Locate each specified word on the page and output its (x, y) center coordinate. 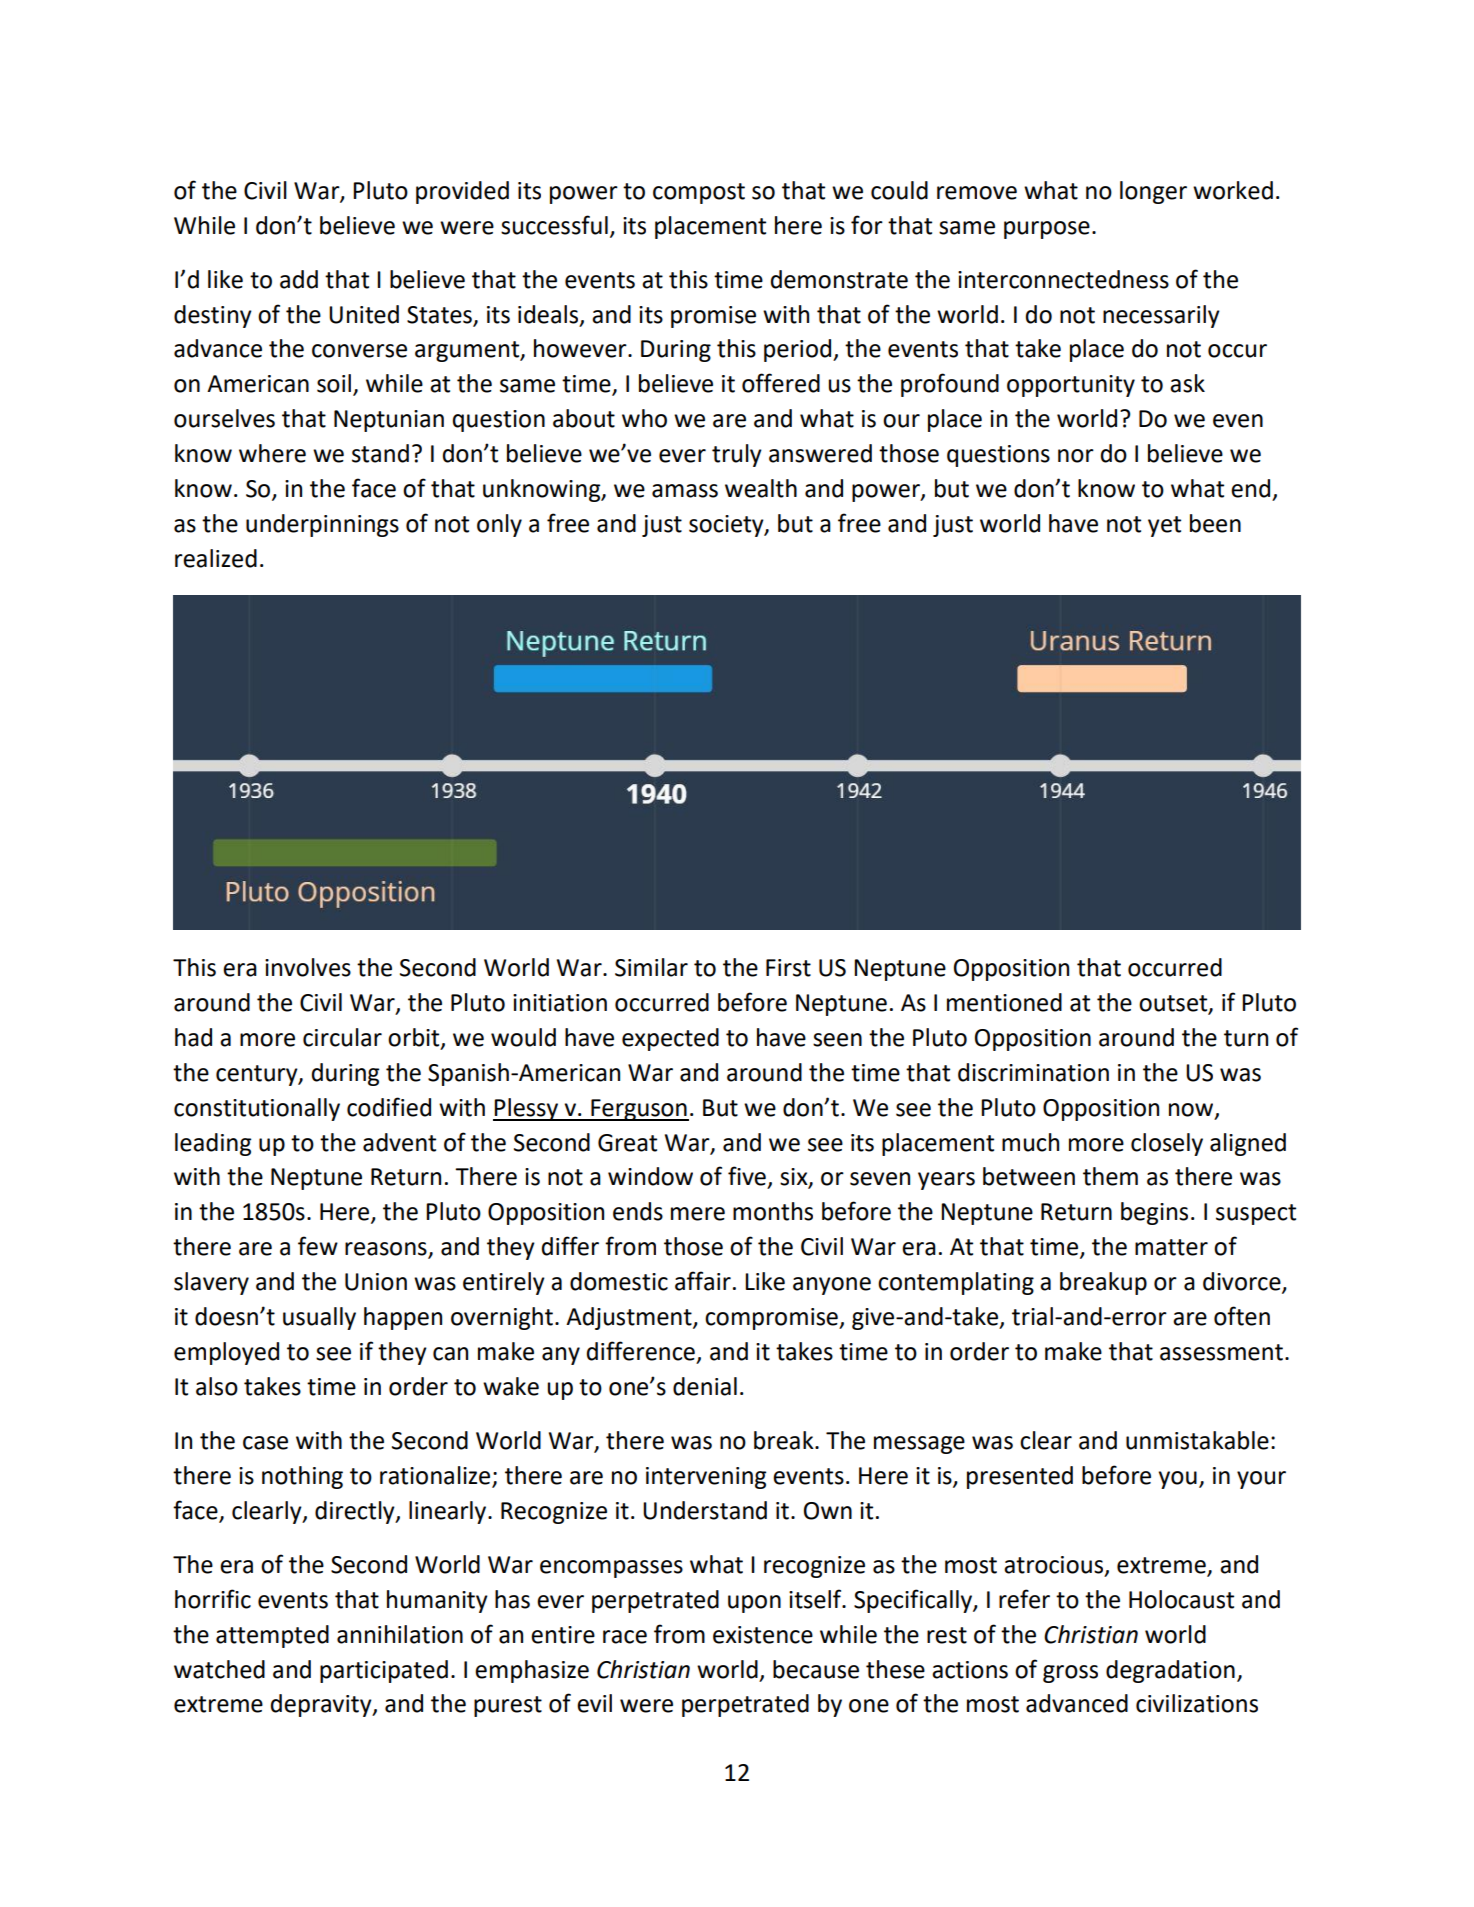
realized (216, 558)
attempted (272, 1636)
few (318, 1246)
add (299, 279)
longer (1153, 192)
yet (1164, 526)
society (727, 526)
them (1110, 1176)
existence (763, 1635)
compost (699, 193)
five (747, 1176)
